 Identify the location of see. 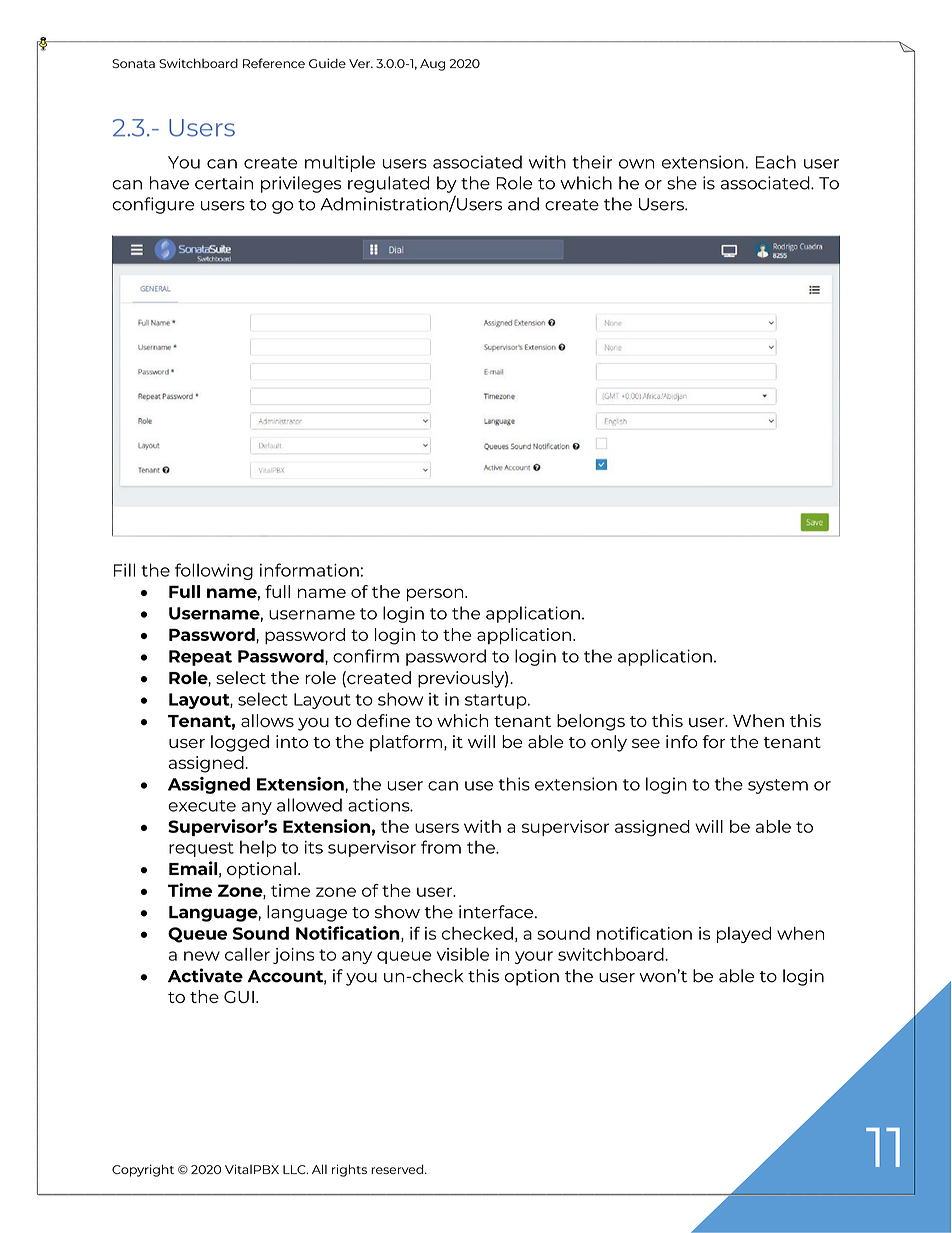
(646, 743).
